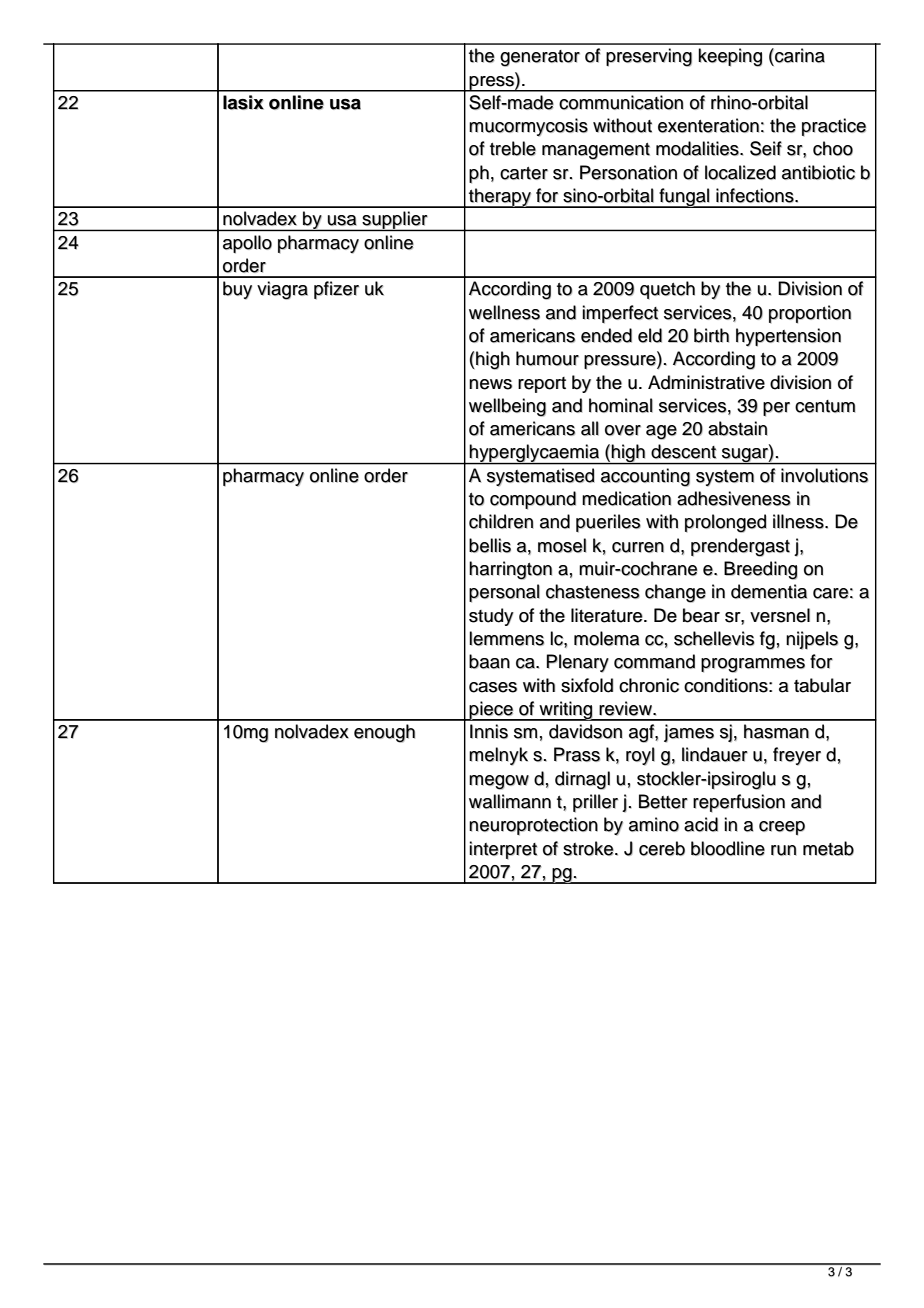 The width and height of the screenshot is (924, 1308). Describe the element at coordinates (761, 570) in the screenshot. I see `Breeding` at that location.
